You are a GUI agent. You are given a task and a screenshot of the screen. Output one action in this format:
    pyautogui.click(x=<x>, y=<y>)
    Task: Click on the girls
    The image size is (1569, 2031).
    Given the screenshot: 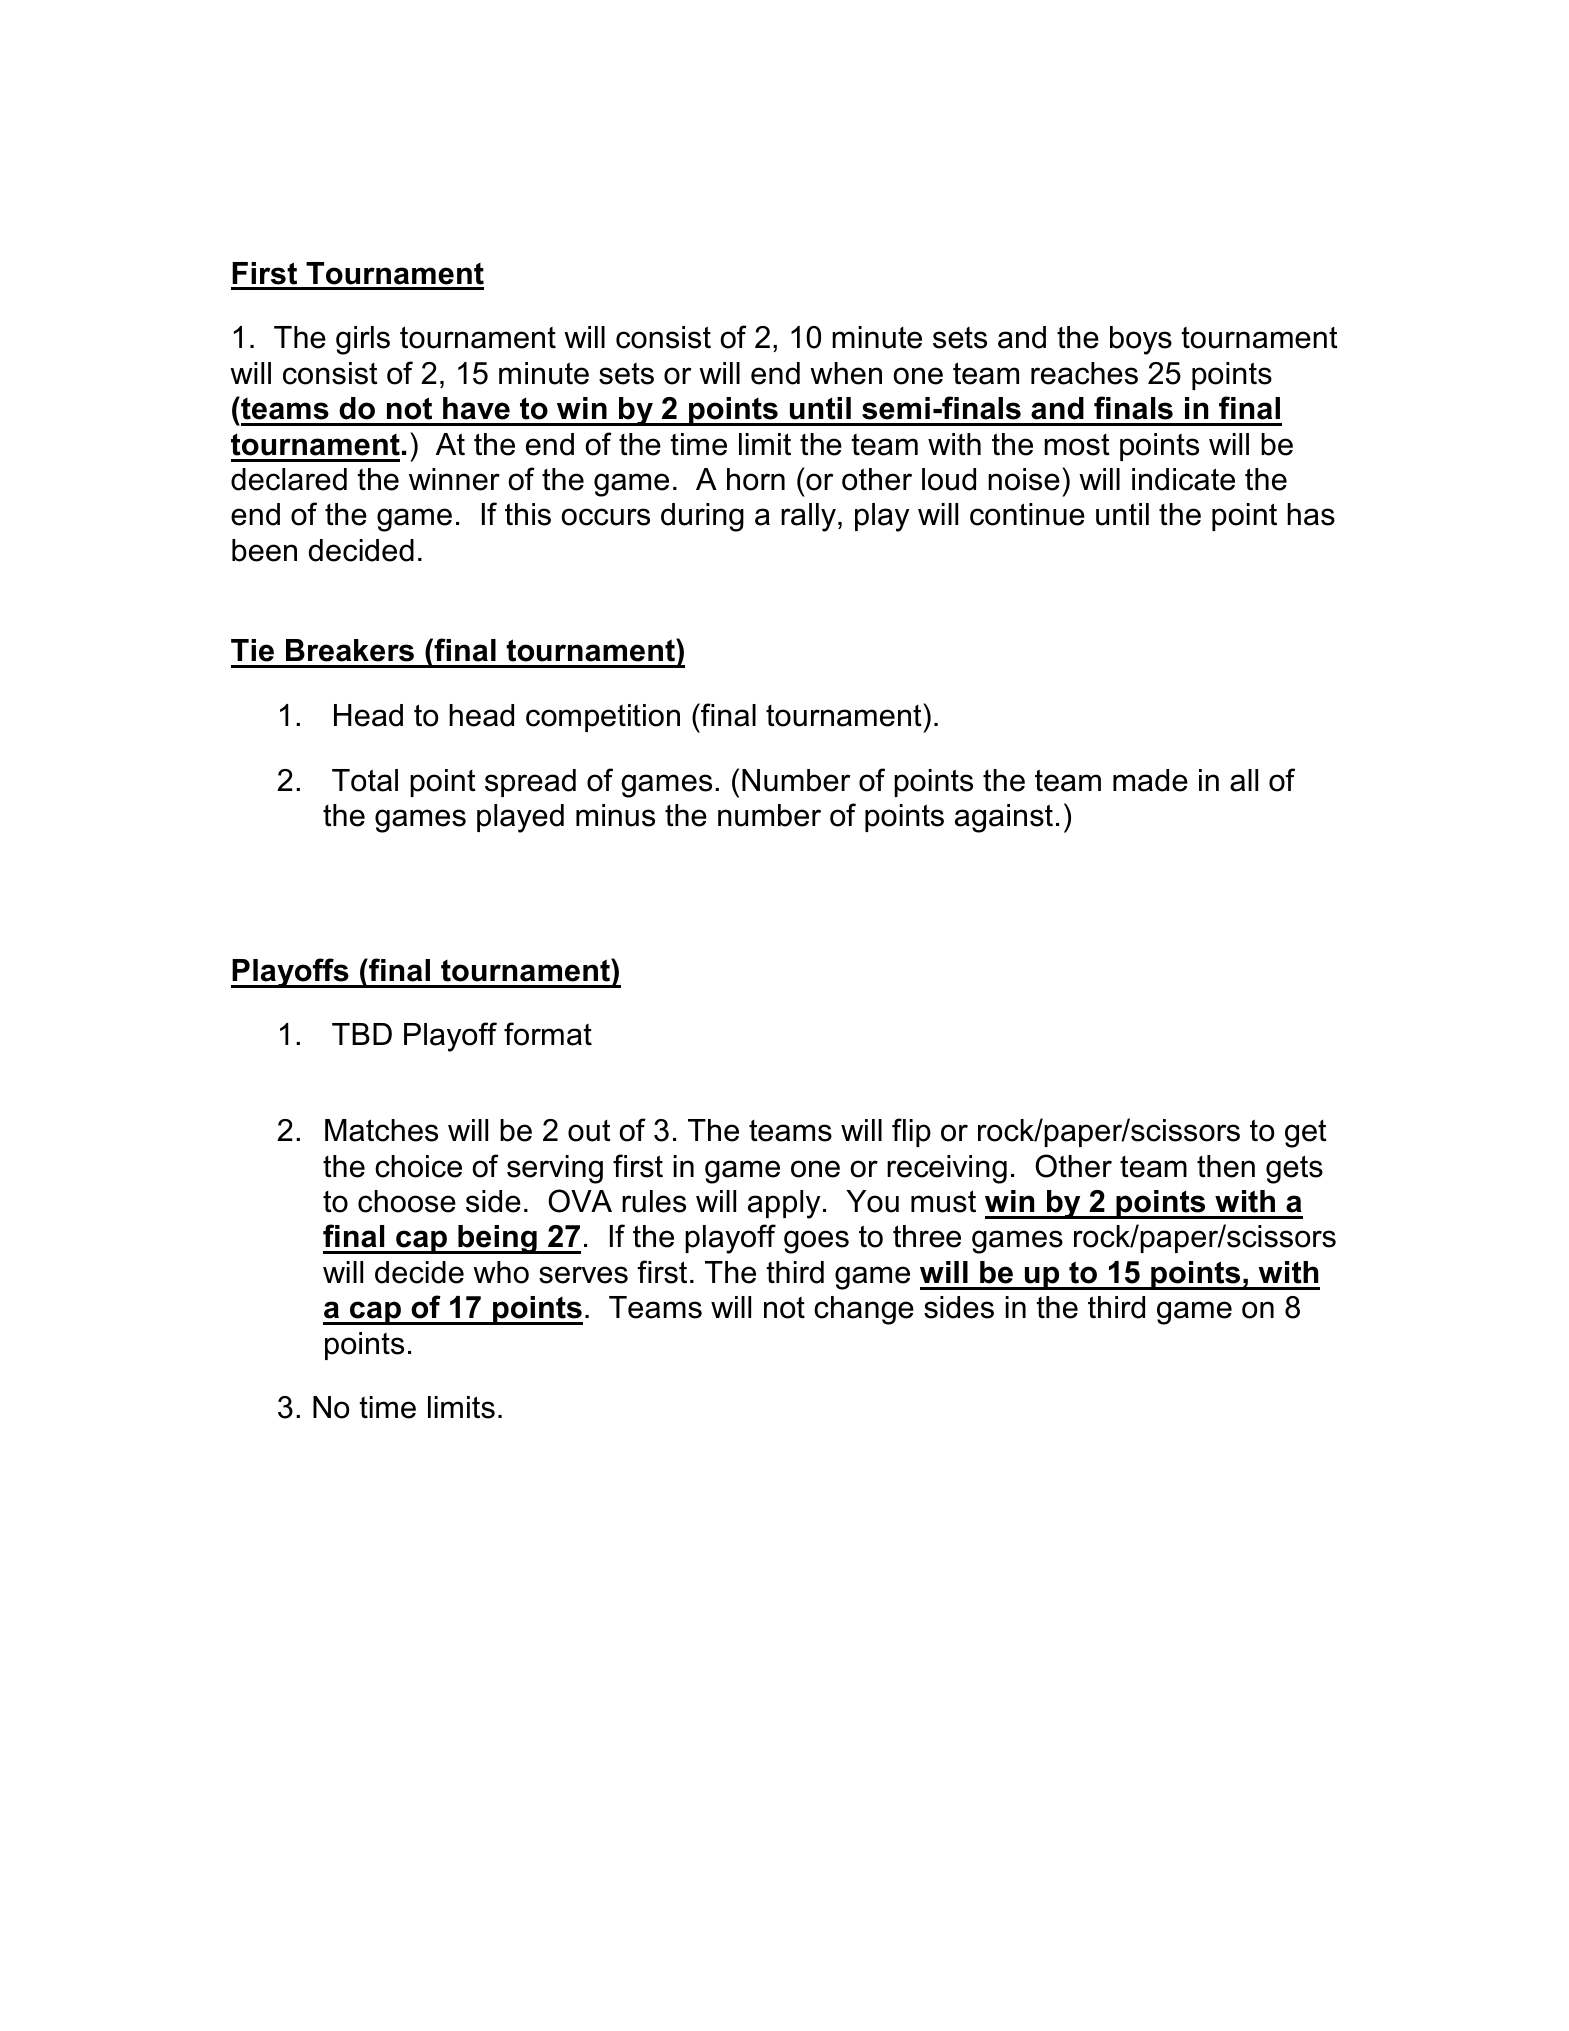 What is the action you would take?
    pyautogui.click(x=363, y=340)
